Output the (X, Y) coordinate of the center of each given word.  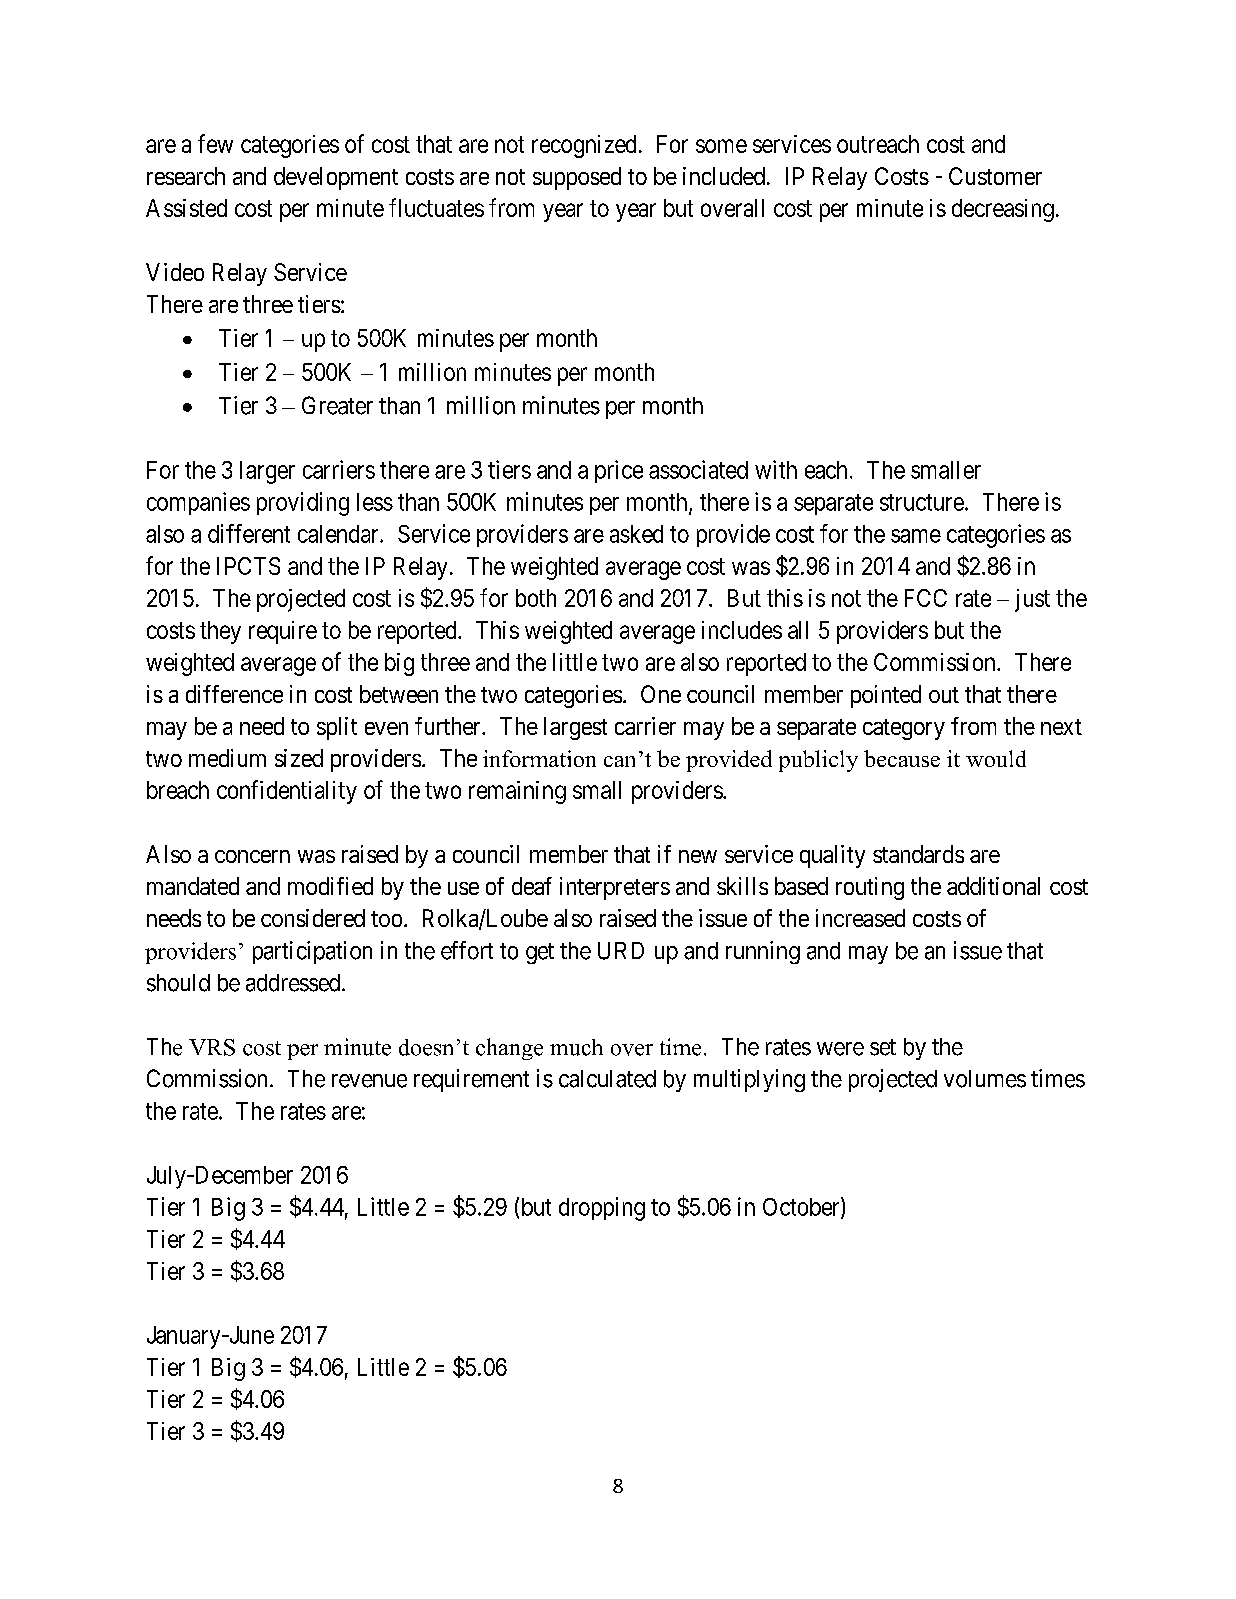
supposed (577, 178)
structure (922, 502)
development (336, 178)
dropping (602, 1209)
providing (303, 504)
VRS (212, 1047)
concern (252, 856)
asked (636, 534)
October (802, 1207)
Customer (995, 176)
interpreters (615, 888)
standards (918, 854)
